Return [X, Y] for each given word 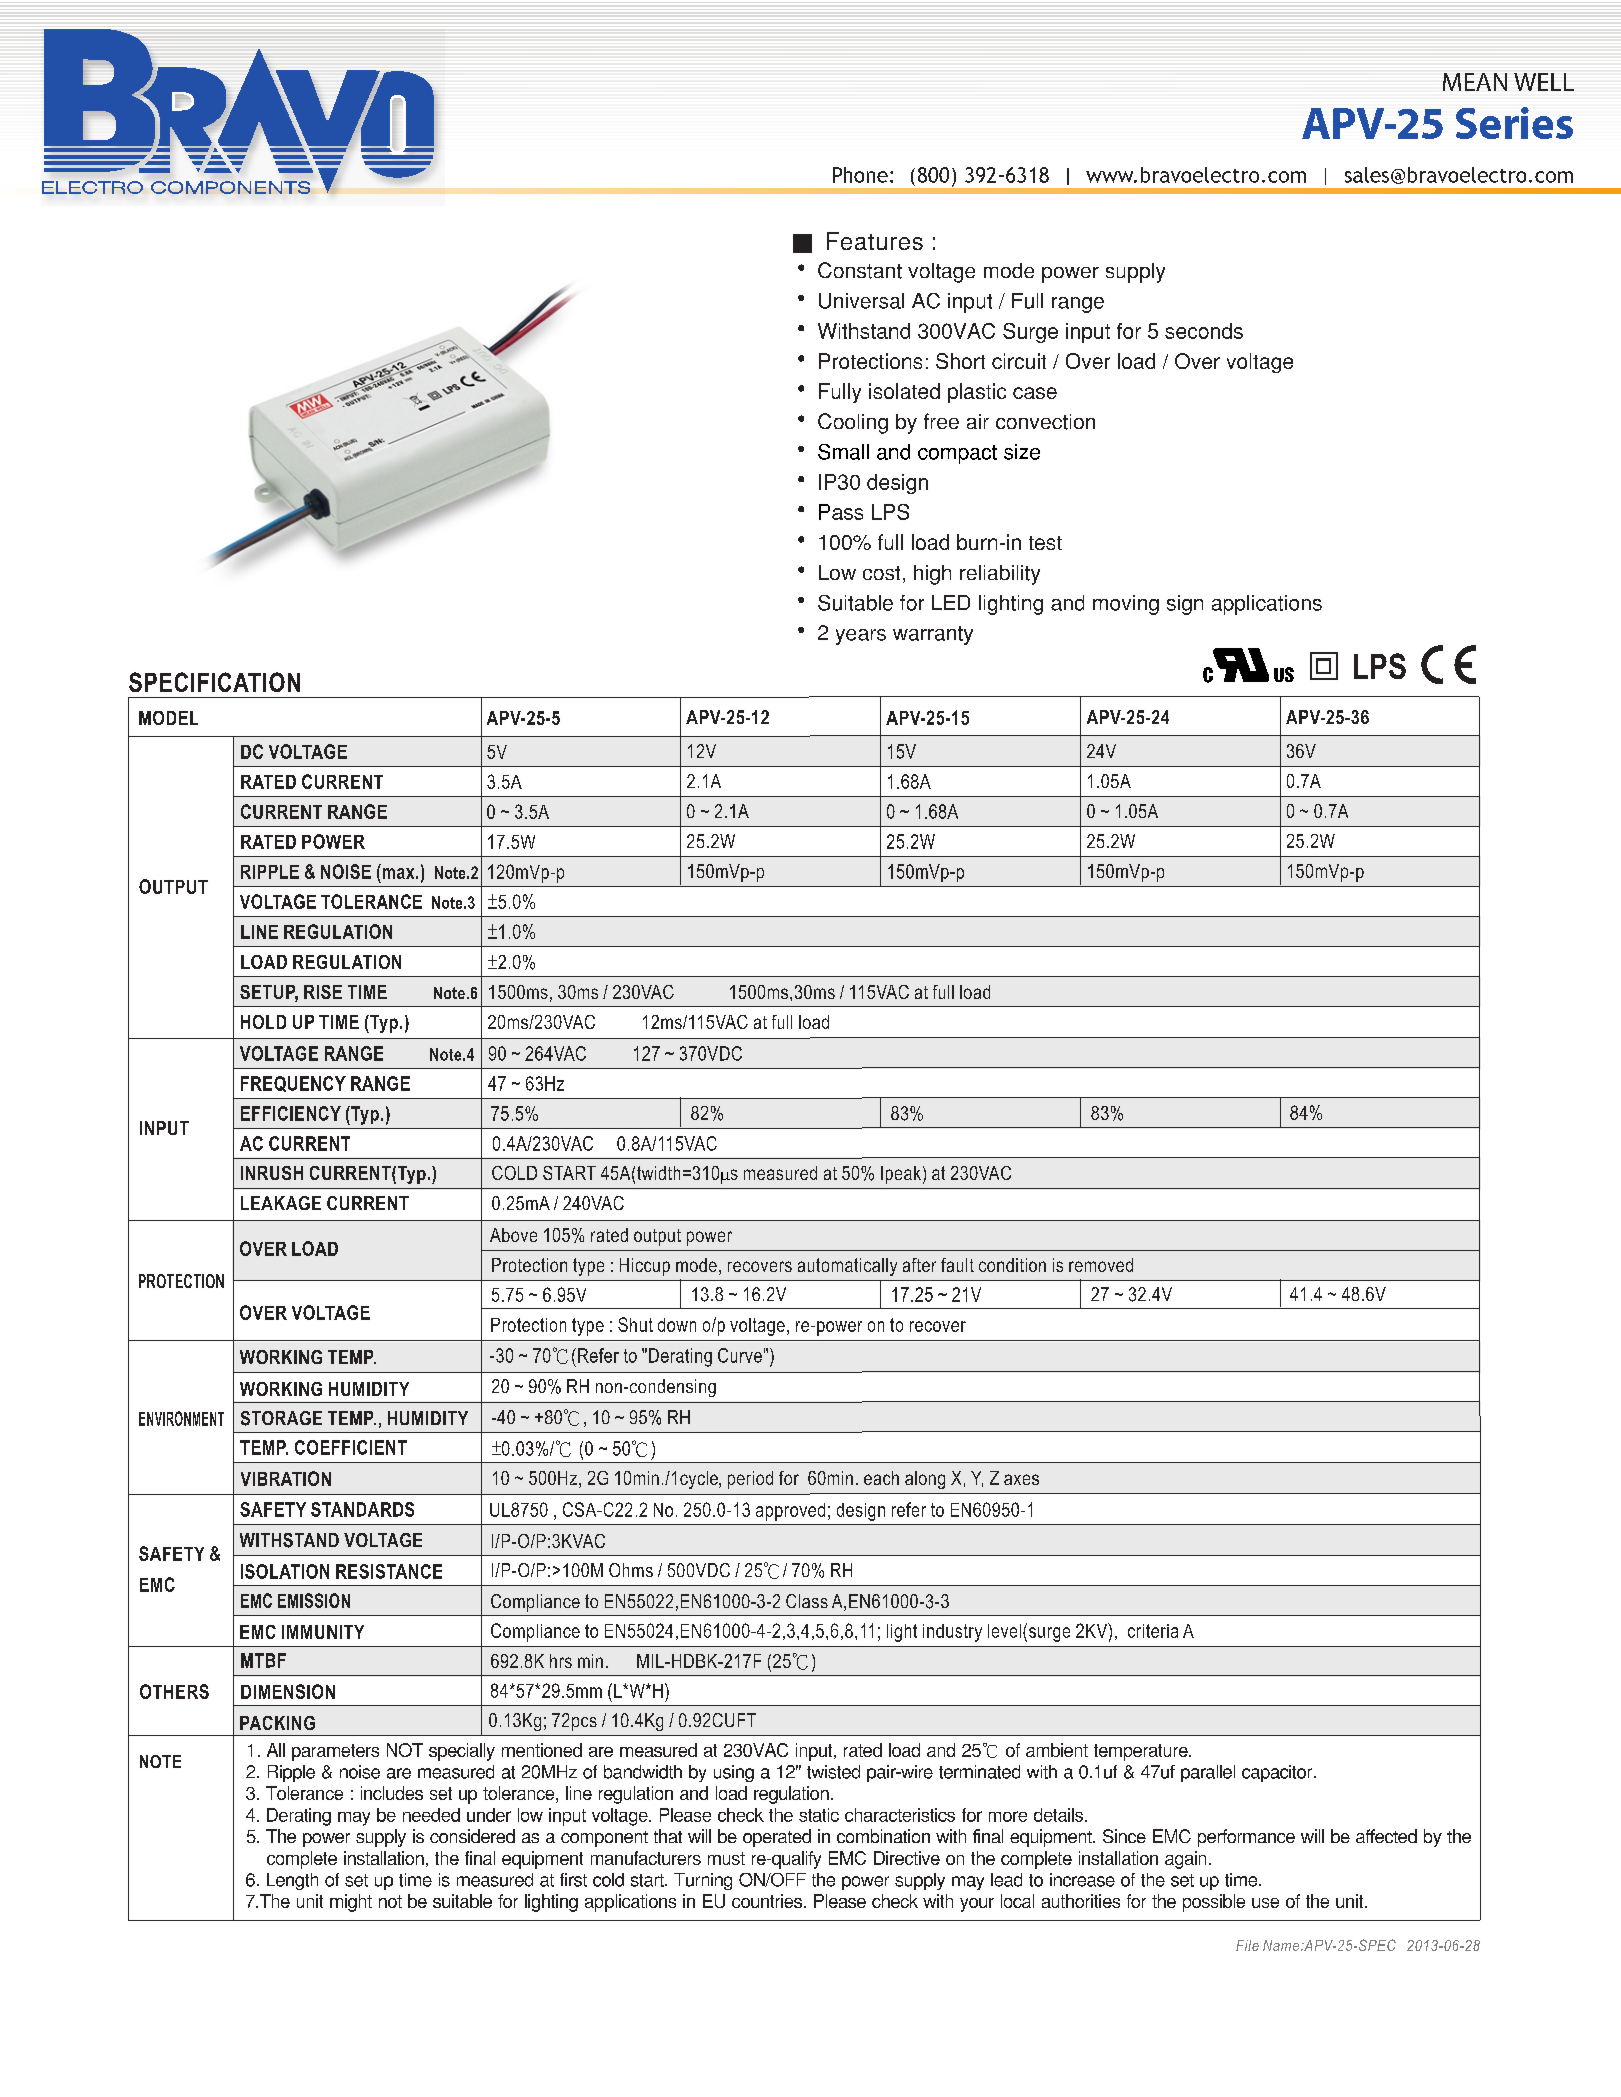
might [351, 1903]
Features [875, 241]
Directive [907, 1858]
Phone [860, 175]
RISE [323, 992]
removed [1101, 1265]
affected [1386, 1836]
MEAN [1475, 82]
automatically [847, 1267]
